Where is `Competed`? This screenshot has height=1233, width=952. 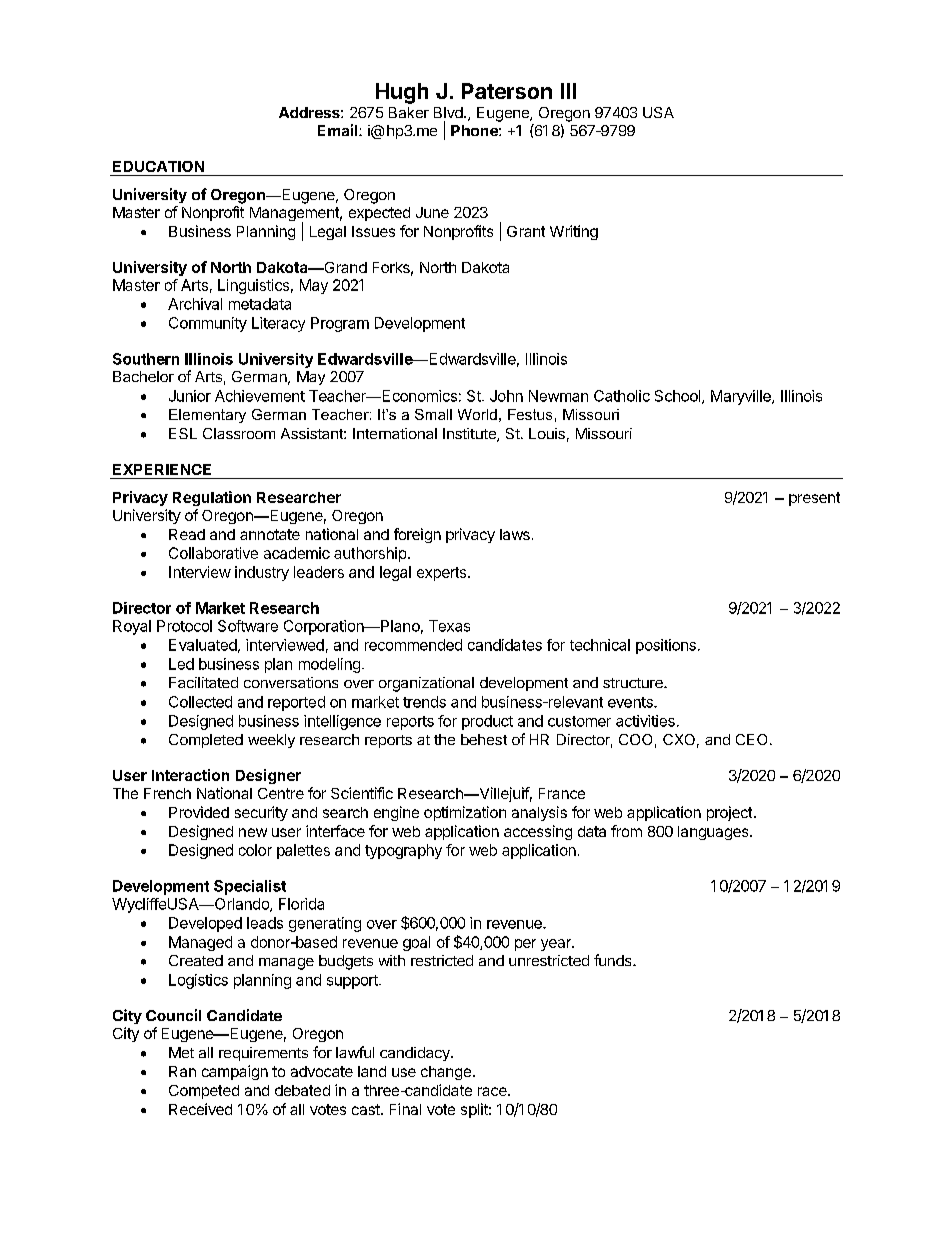
Competed is located at coordinates (204, 1092).
